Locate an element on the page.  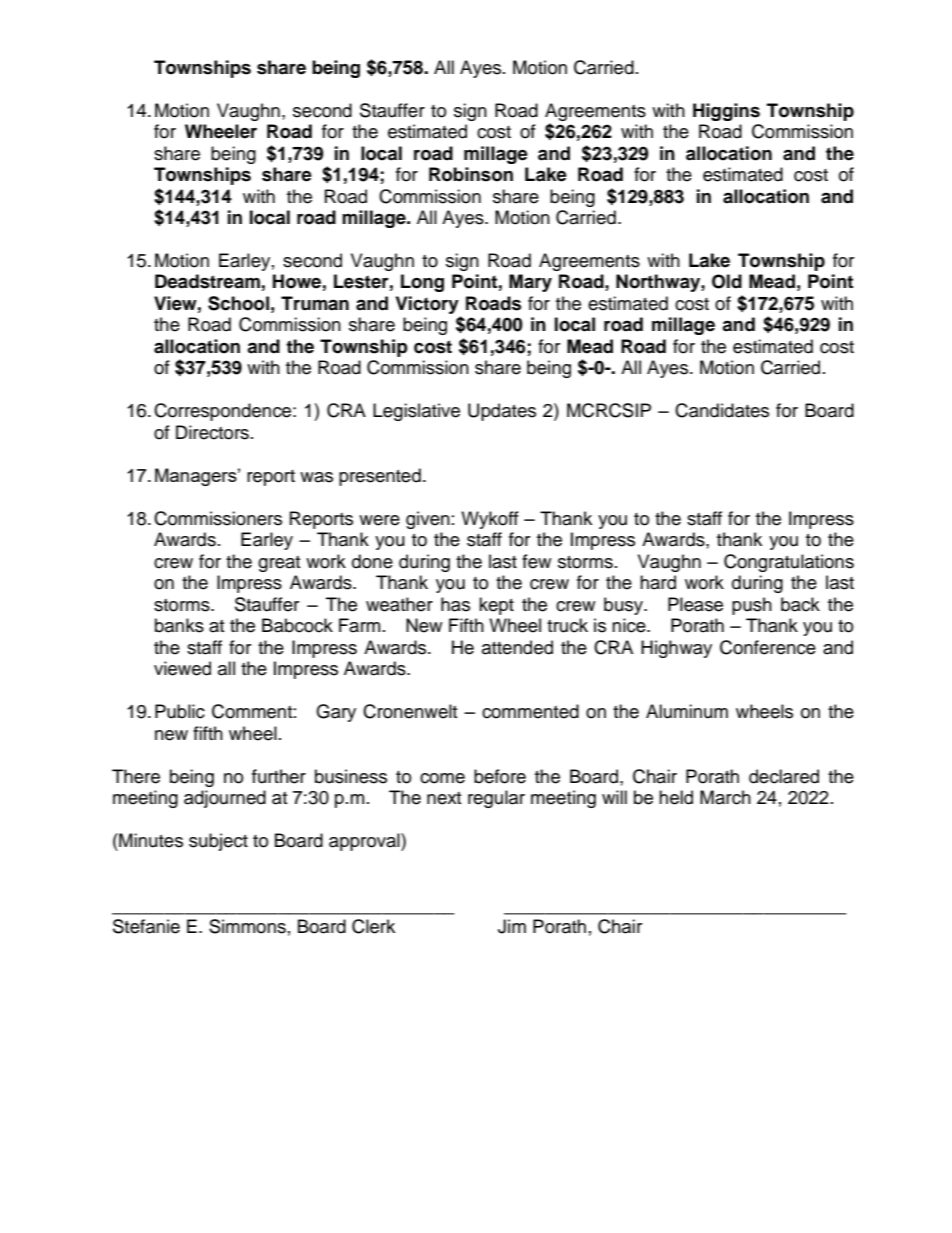
Simmons is located at coordinates (247, 926).
